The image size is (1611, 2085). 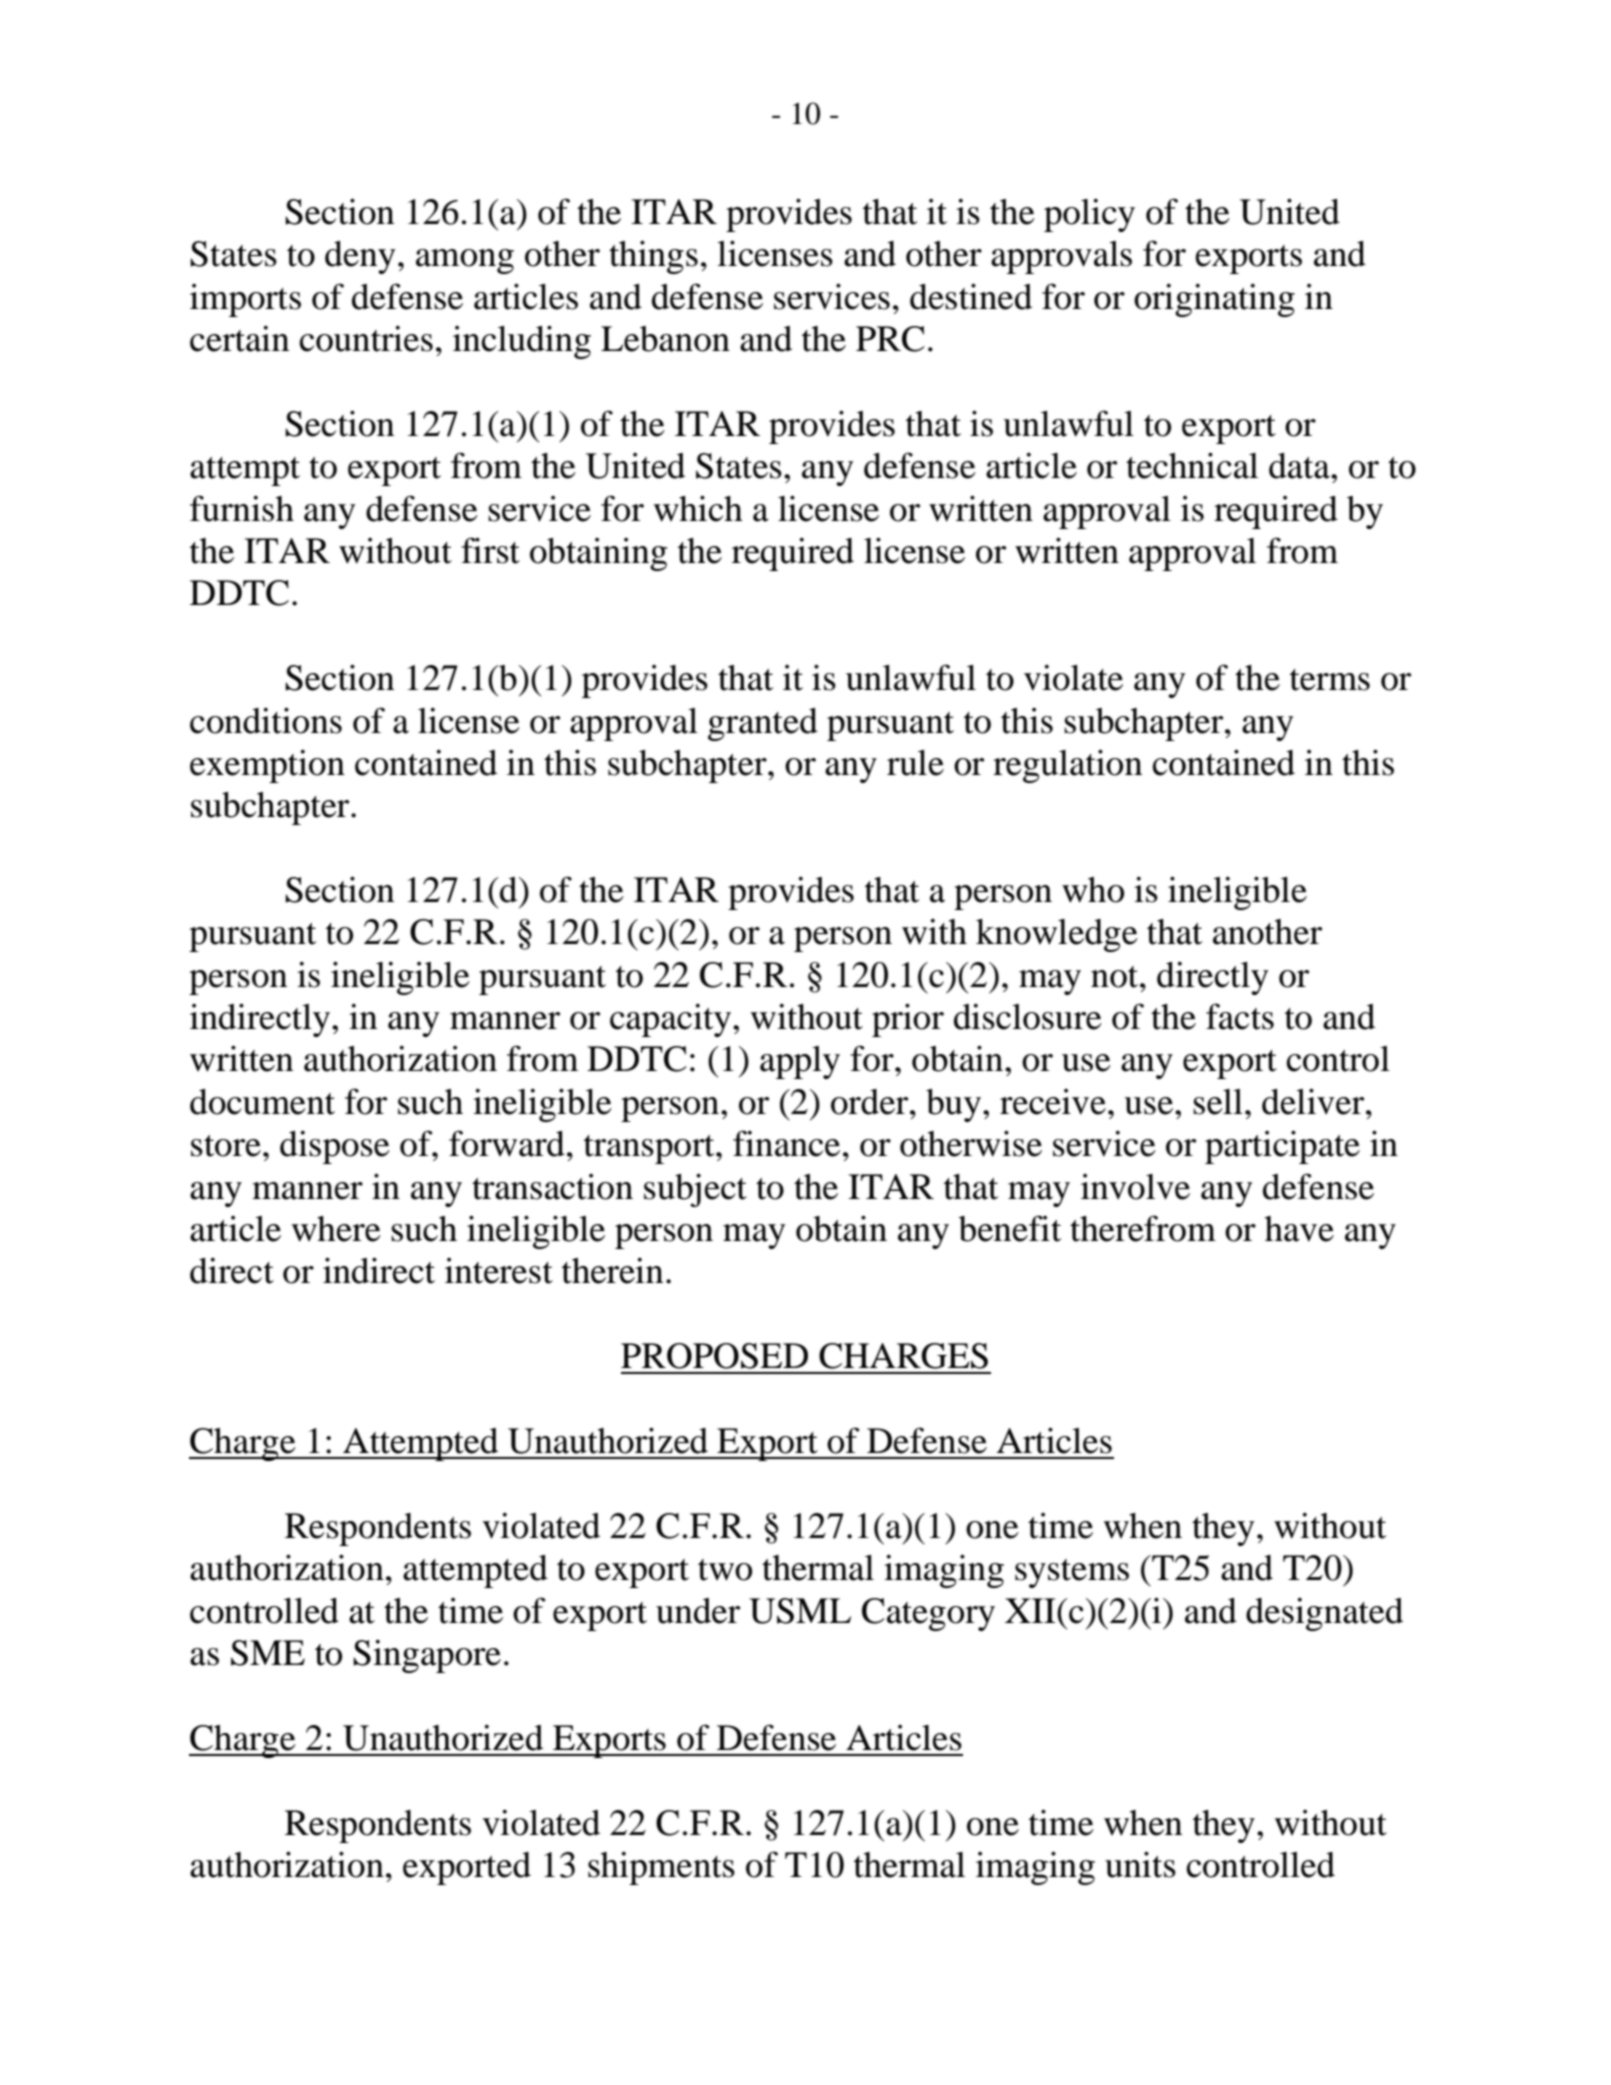 What do you see at coordinates (1240, 1016) in the page?
I see `facts` at bounding box center [1240, 1016].
